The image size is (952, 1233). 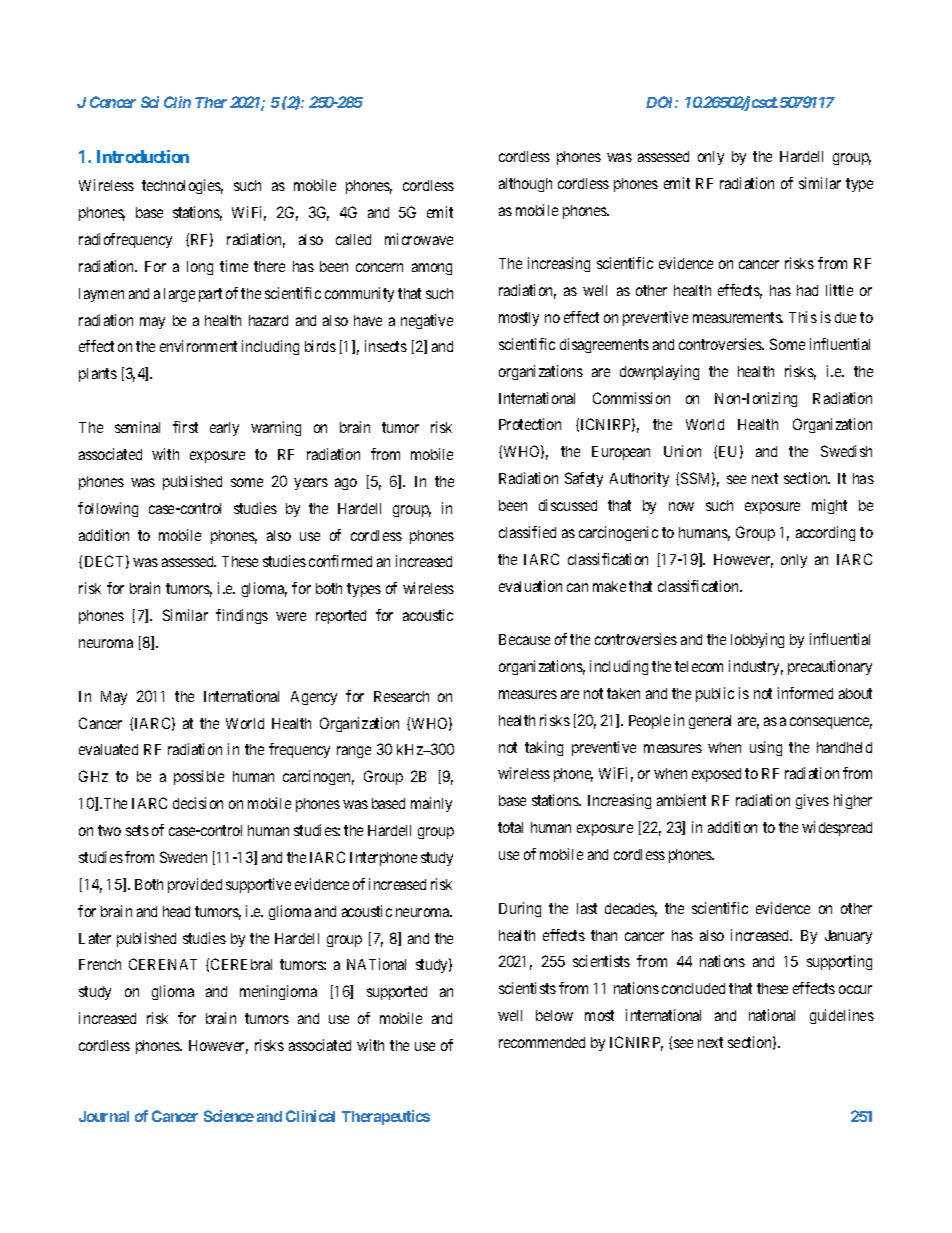 What do you see at coordinates (662, 102) in the page?
I see `DOI` at bounding box center [662, 102].
